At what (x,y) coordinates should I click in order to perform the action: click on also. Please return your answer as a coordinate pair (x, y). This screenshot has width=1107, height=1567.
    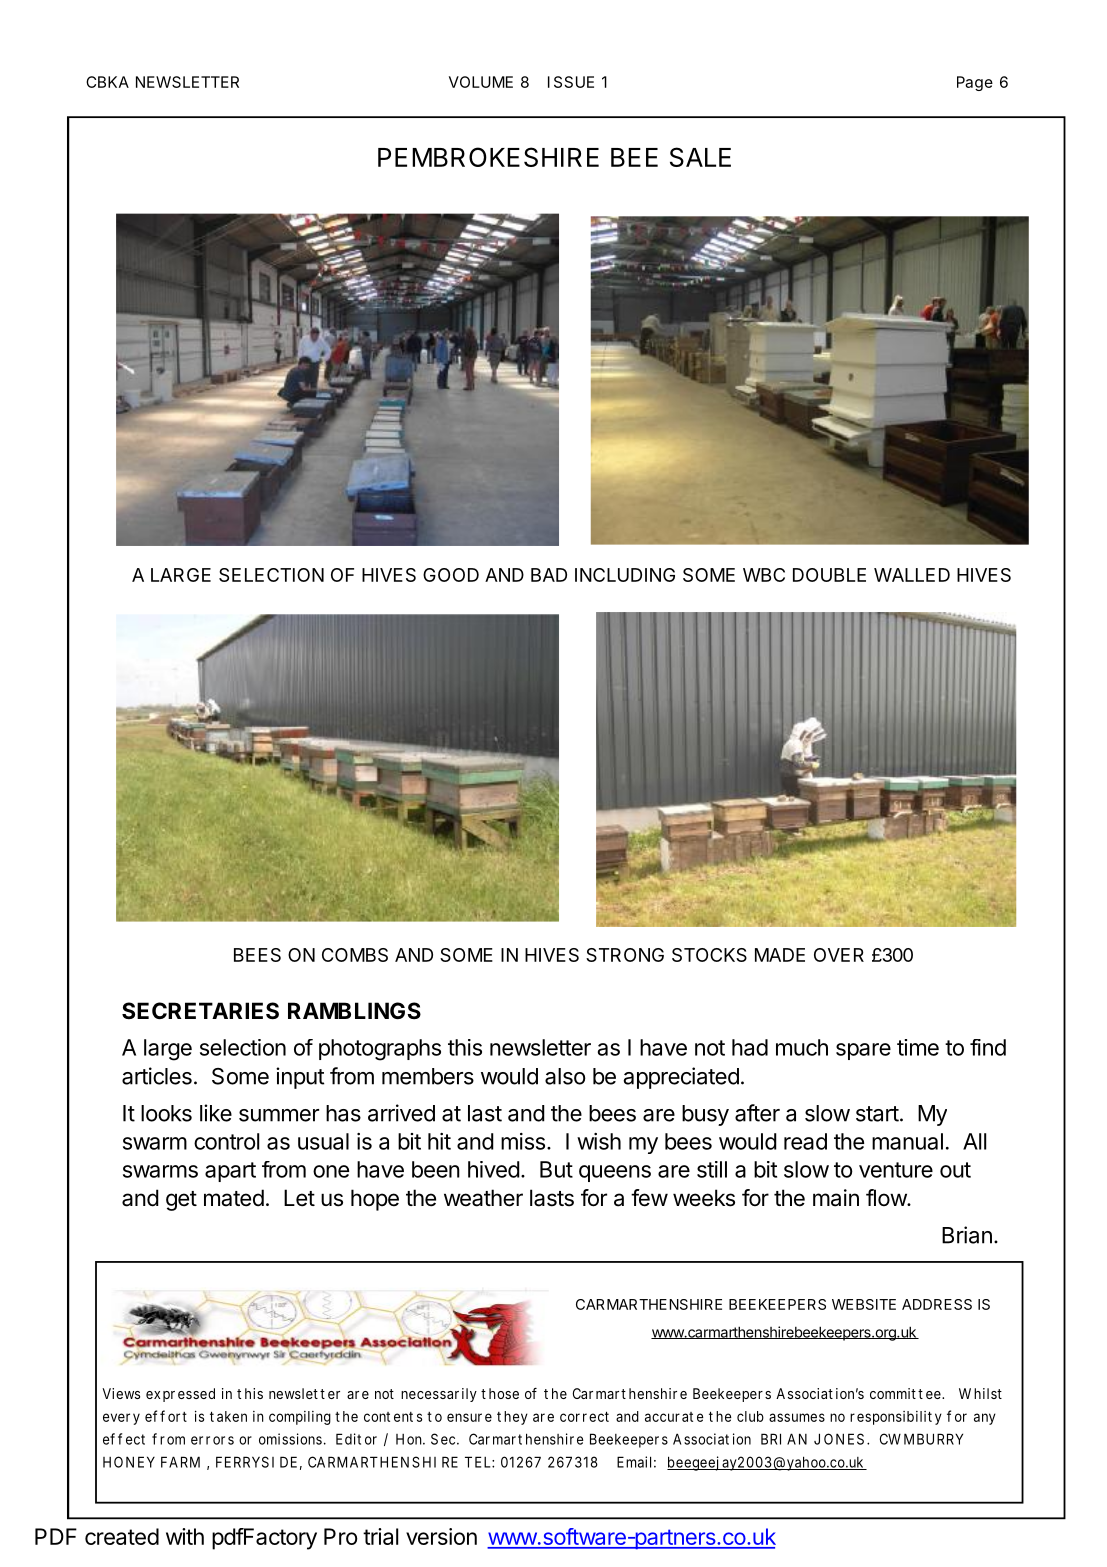
    Looking at the image, I should click on (565, 1076).
